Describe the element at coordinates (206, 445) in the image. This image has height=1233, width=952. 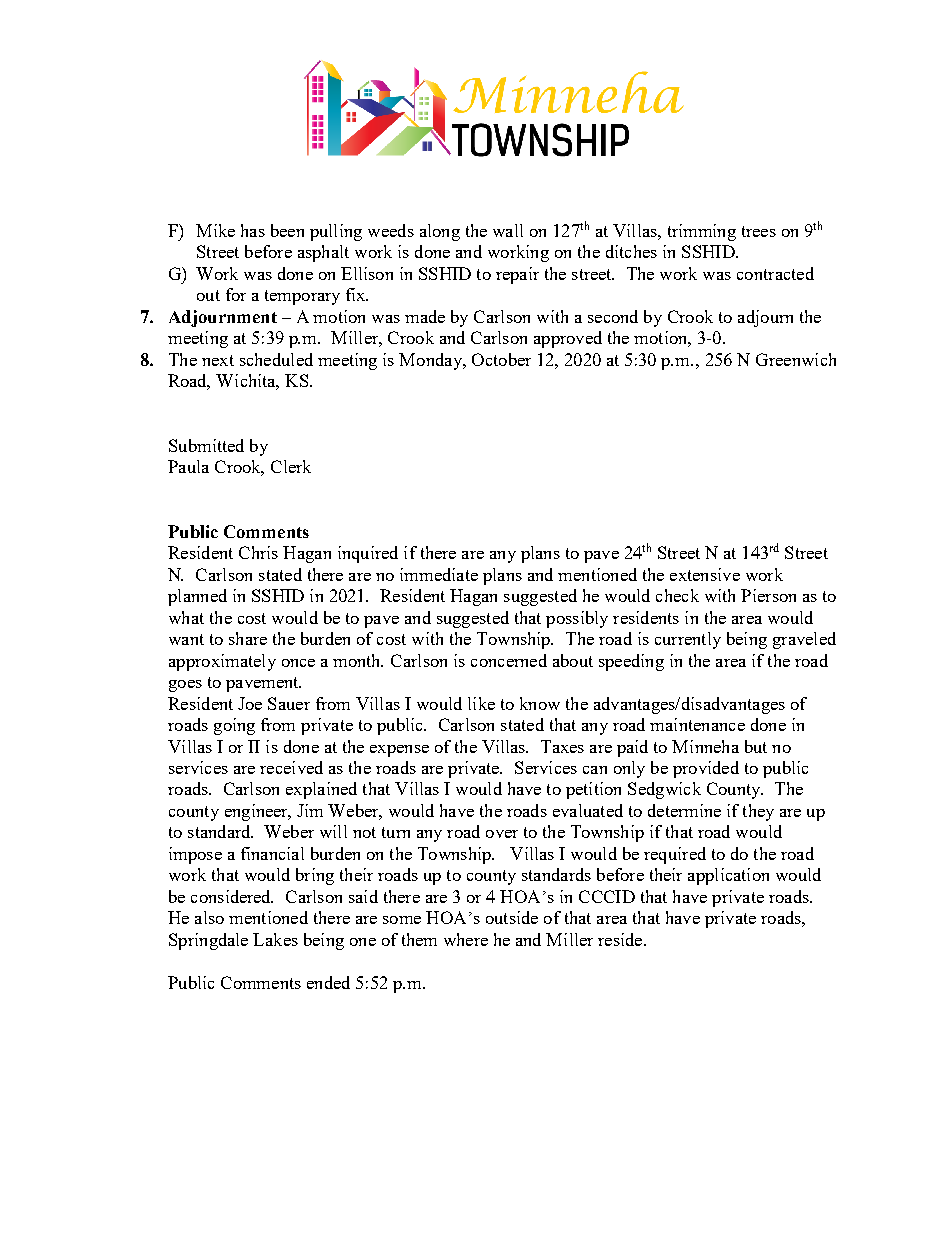
I see `Submitted` at that location.
